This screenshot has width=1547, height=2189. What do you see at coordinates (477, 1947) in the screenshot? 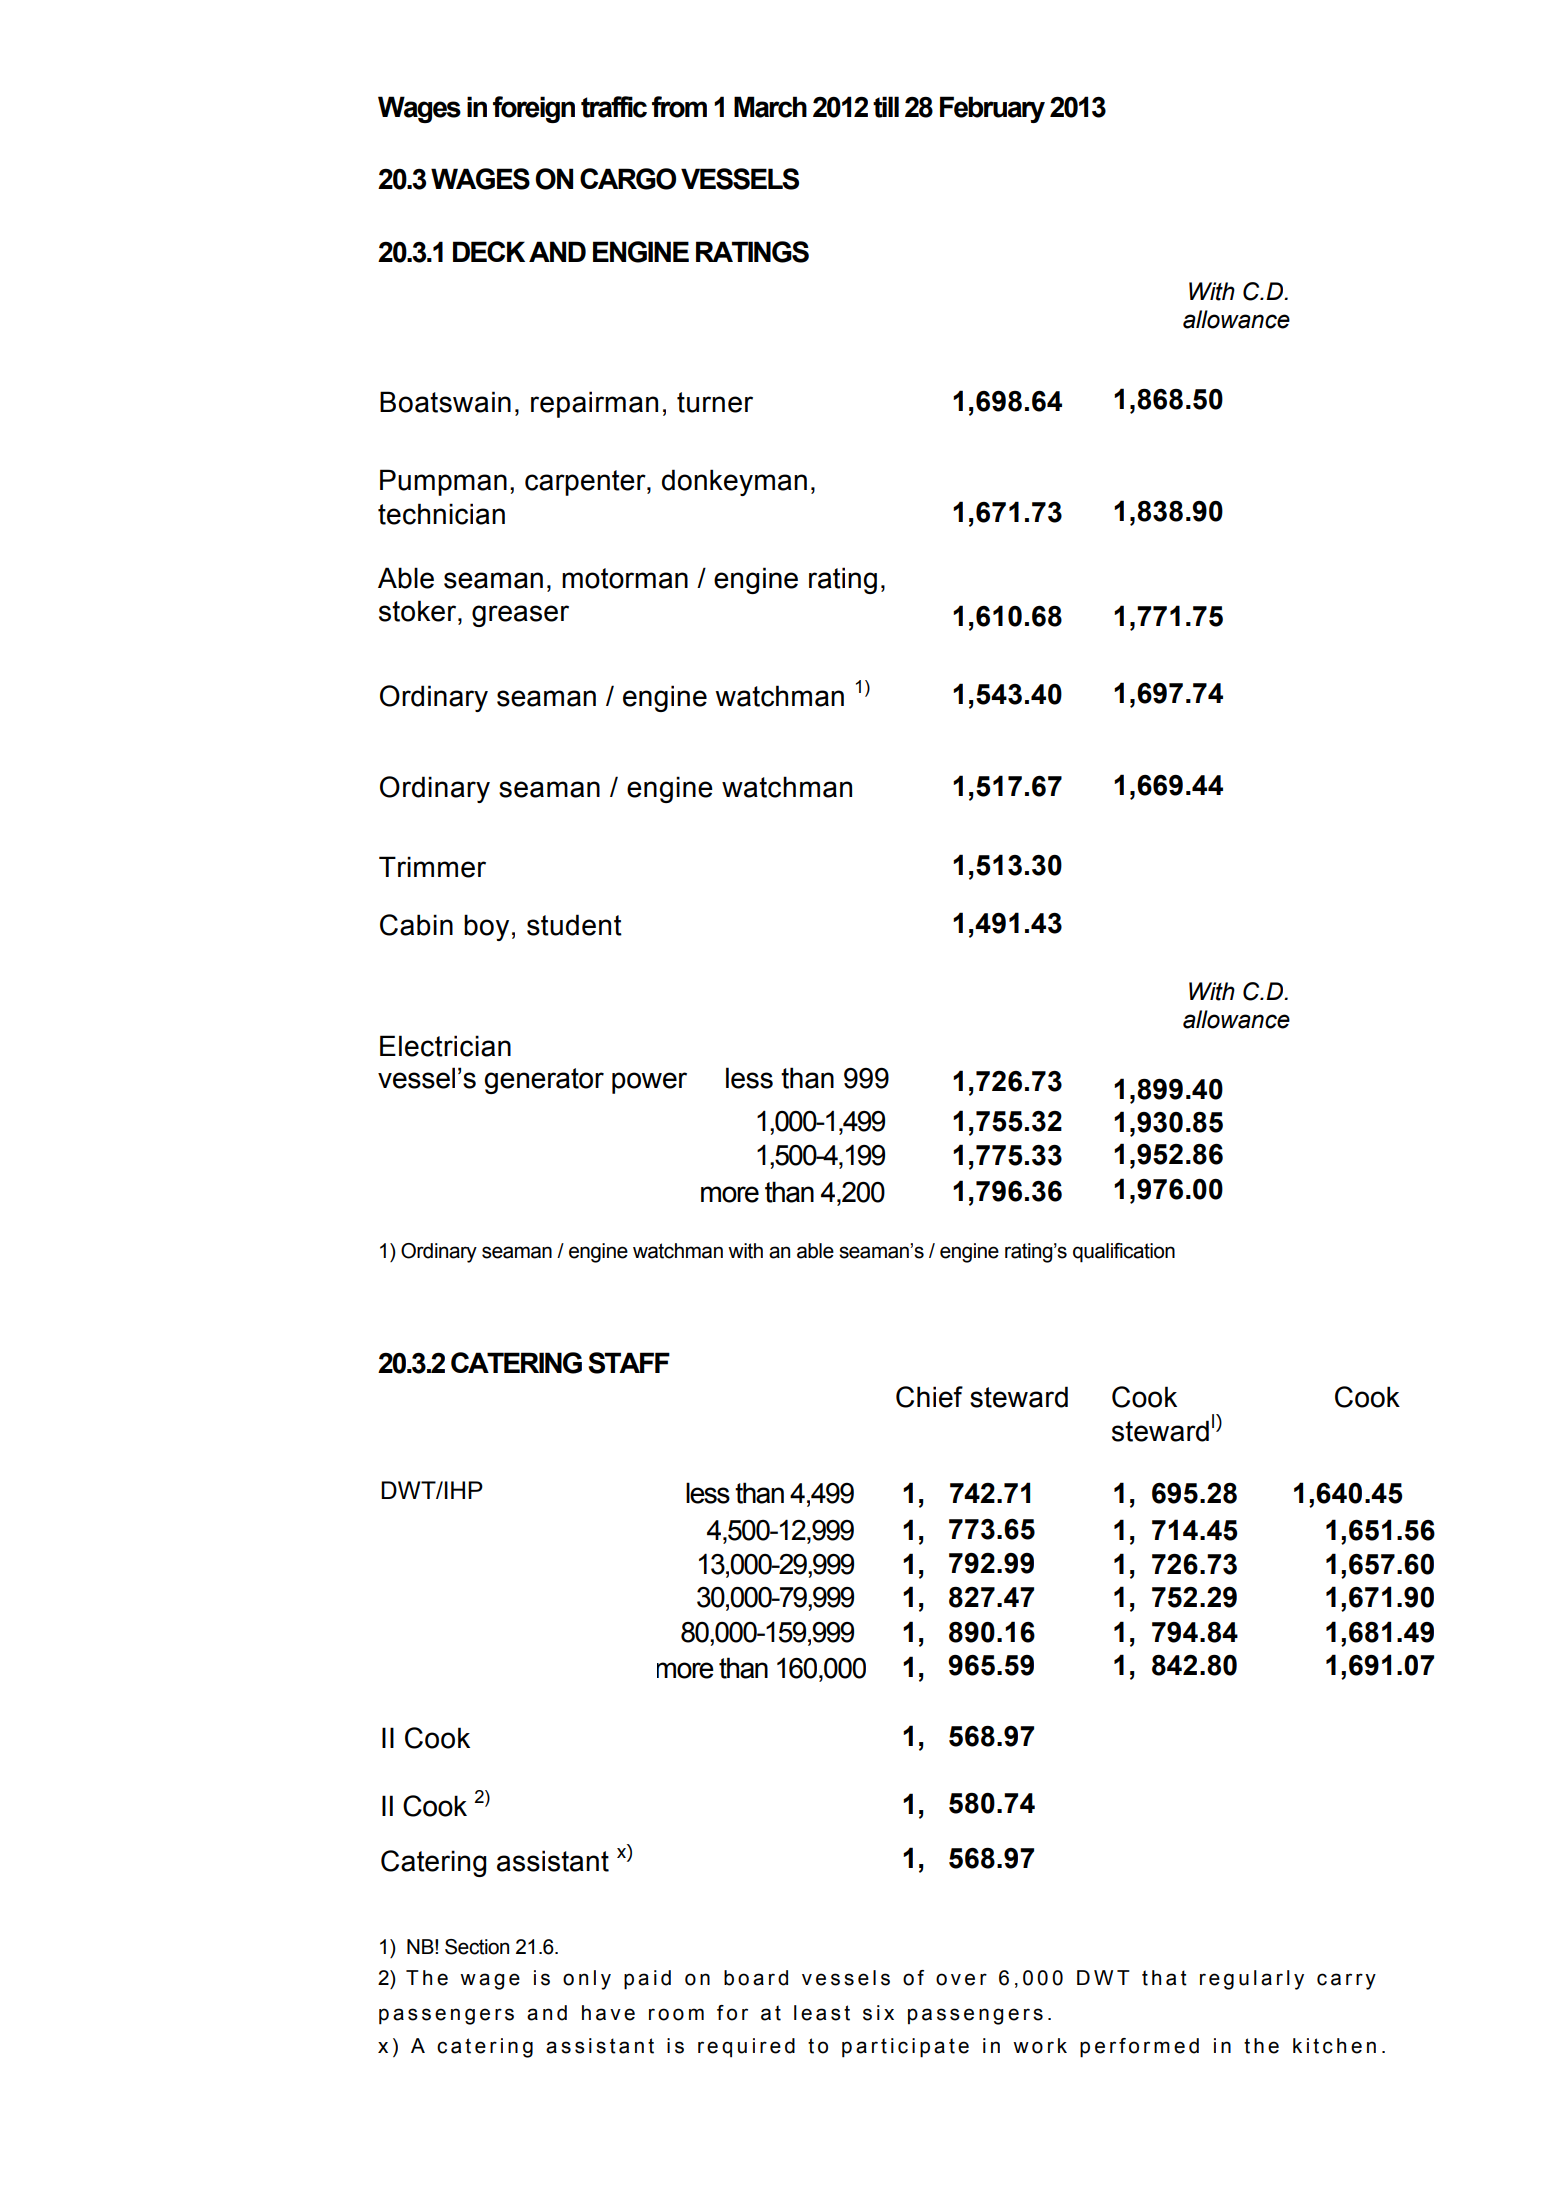
I see `Section` at bounding box center [477, 1947].
